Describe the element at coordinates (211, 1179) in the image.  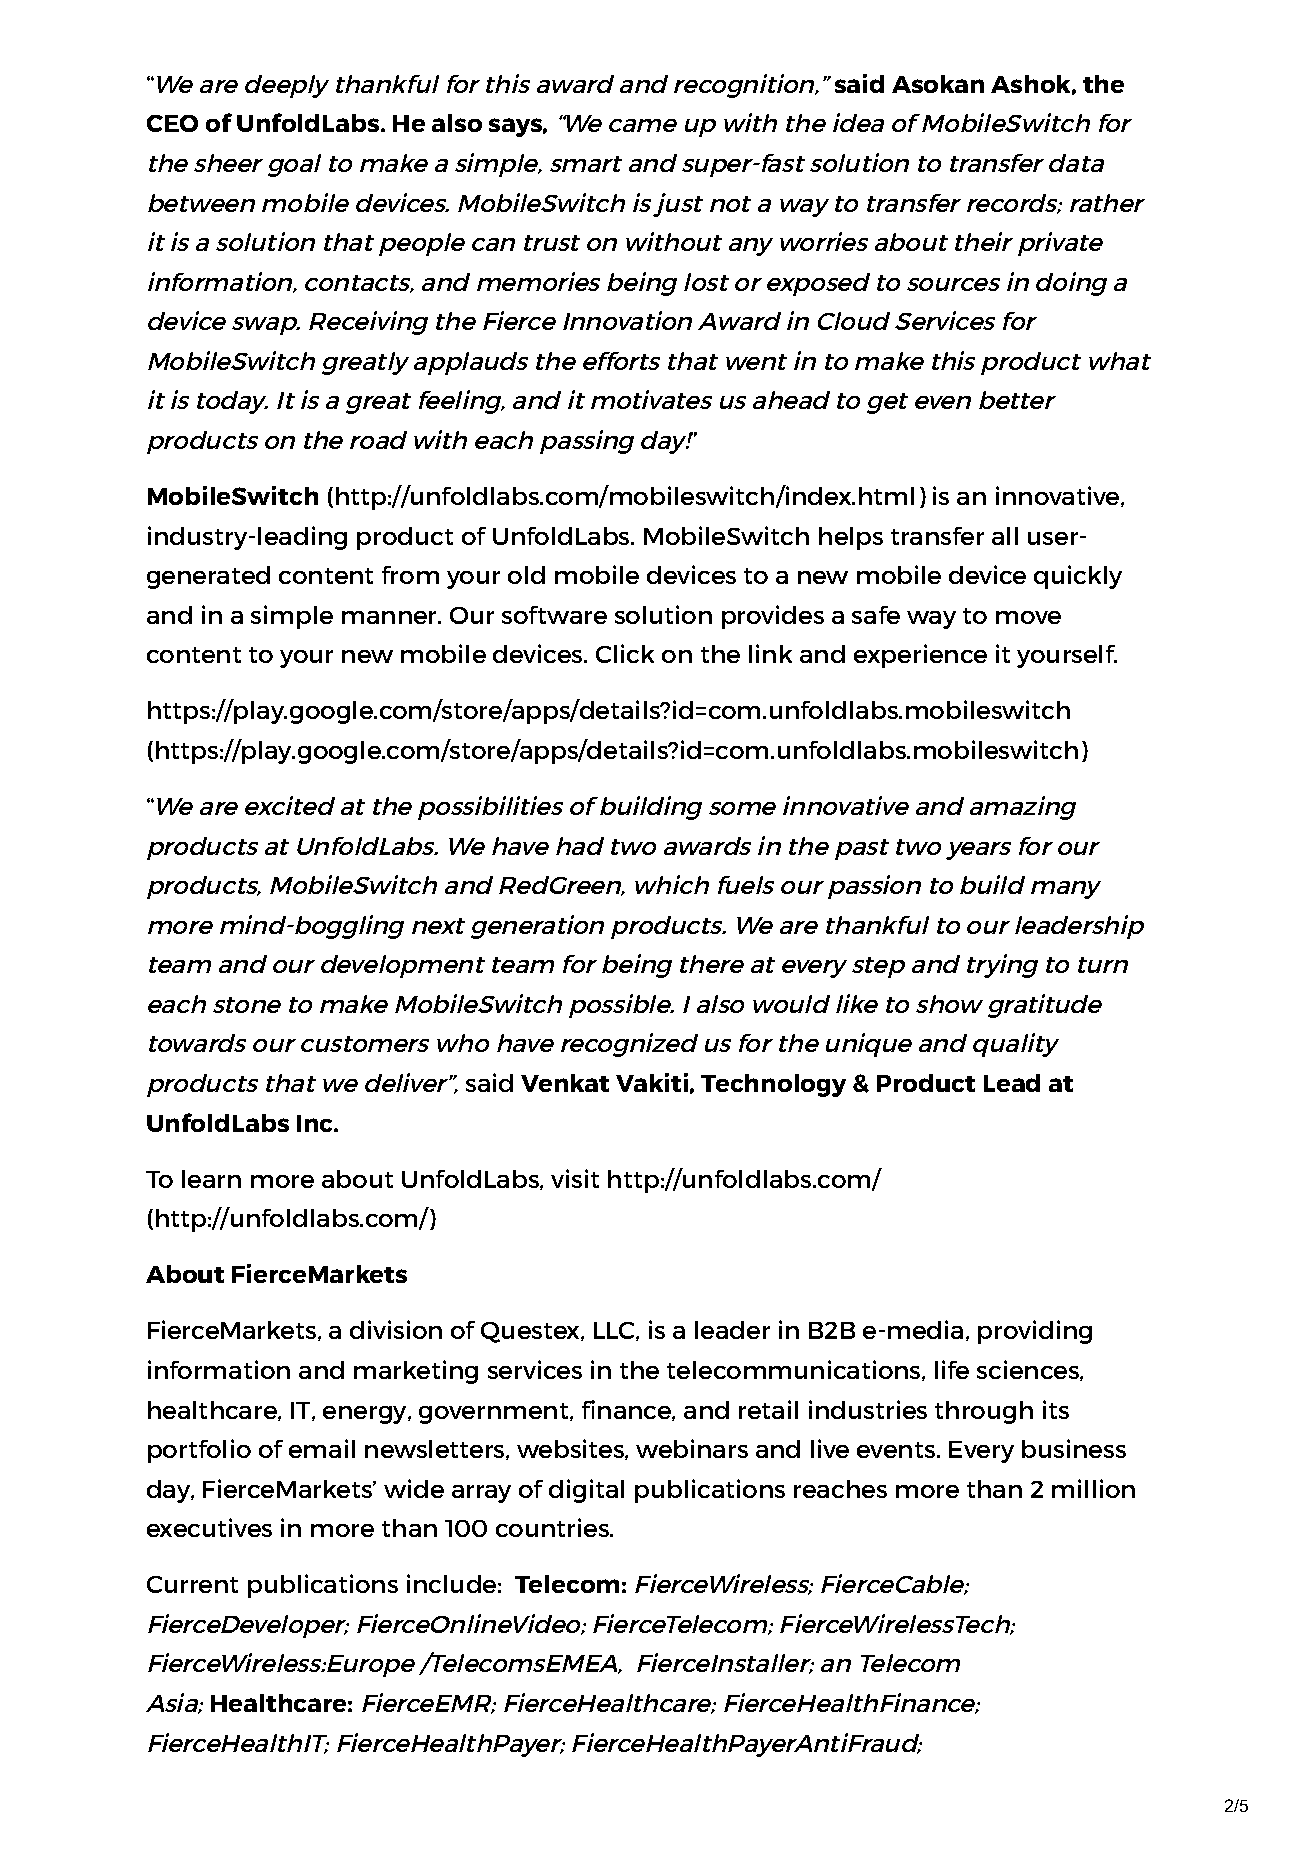
I see `learn` at that location.
